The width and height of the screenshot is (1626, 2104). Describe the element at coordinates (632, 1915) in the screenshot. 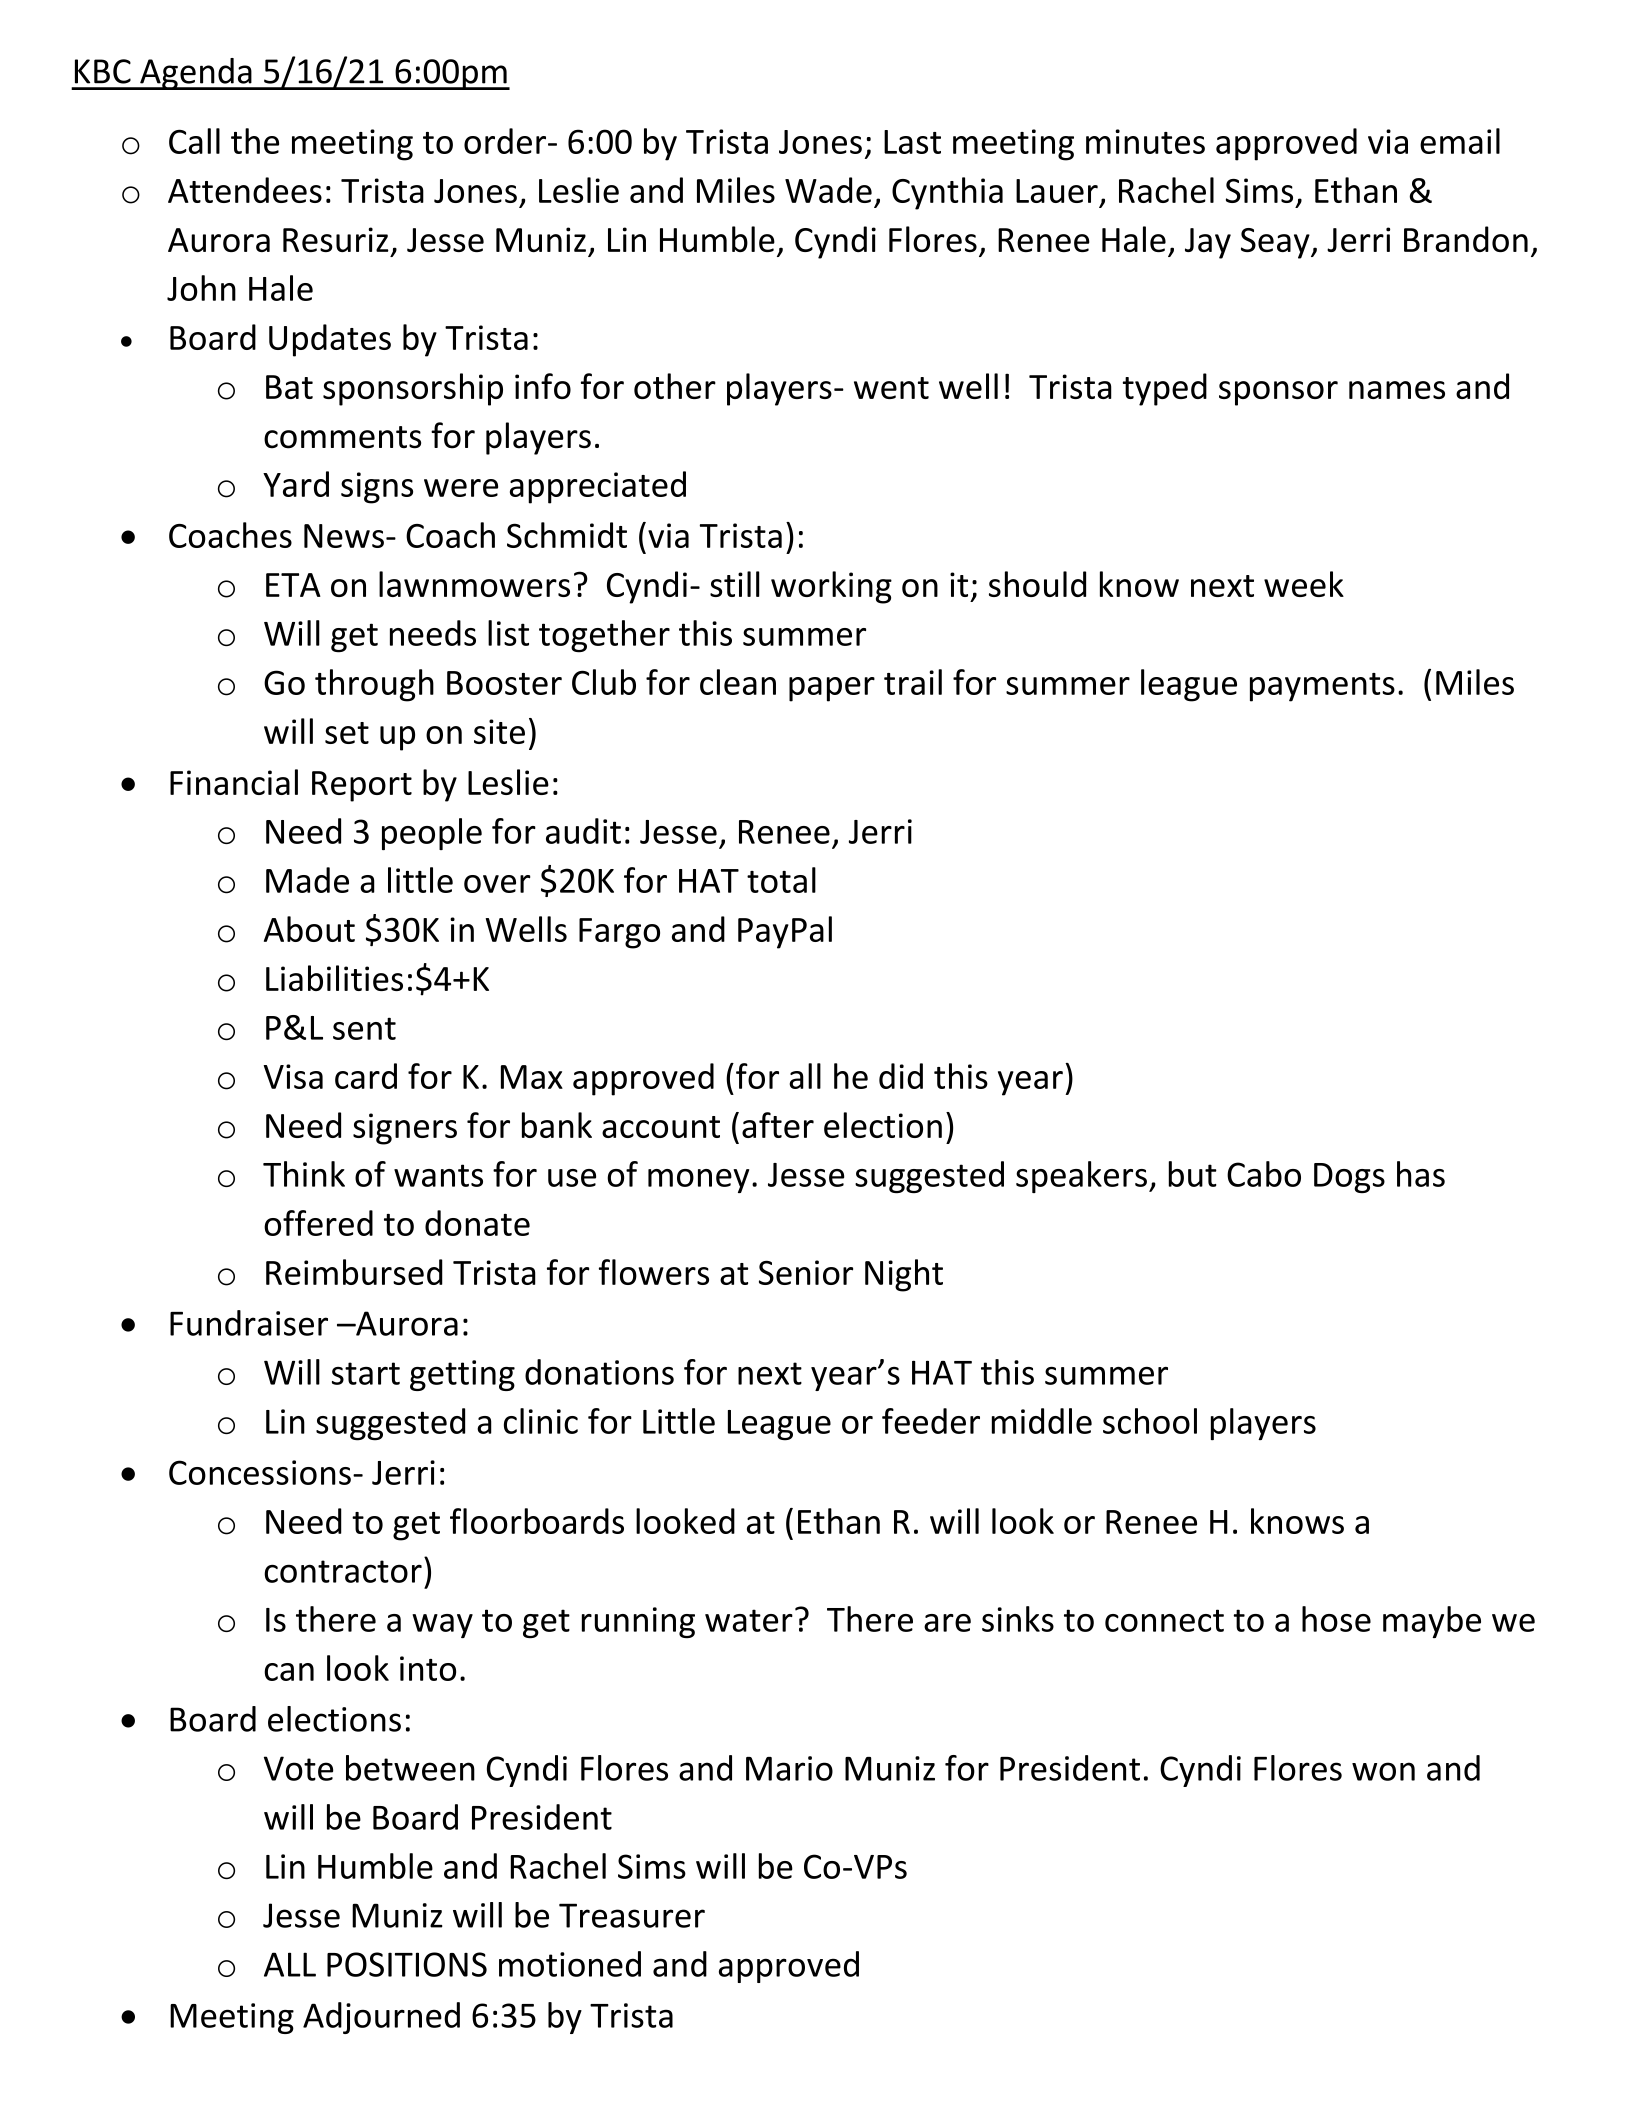

I see `Treasurer` at that location.
